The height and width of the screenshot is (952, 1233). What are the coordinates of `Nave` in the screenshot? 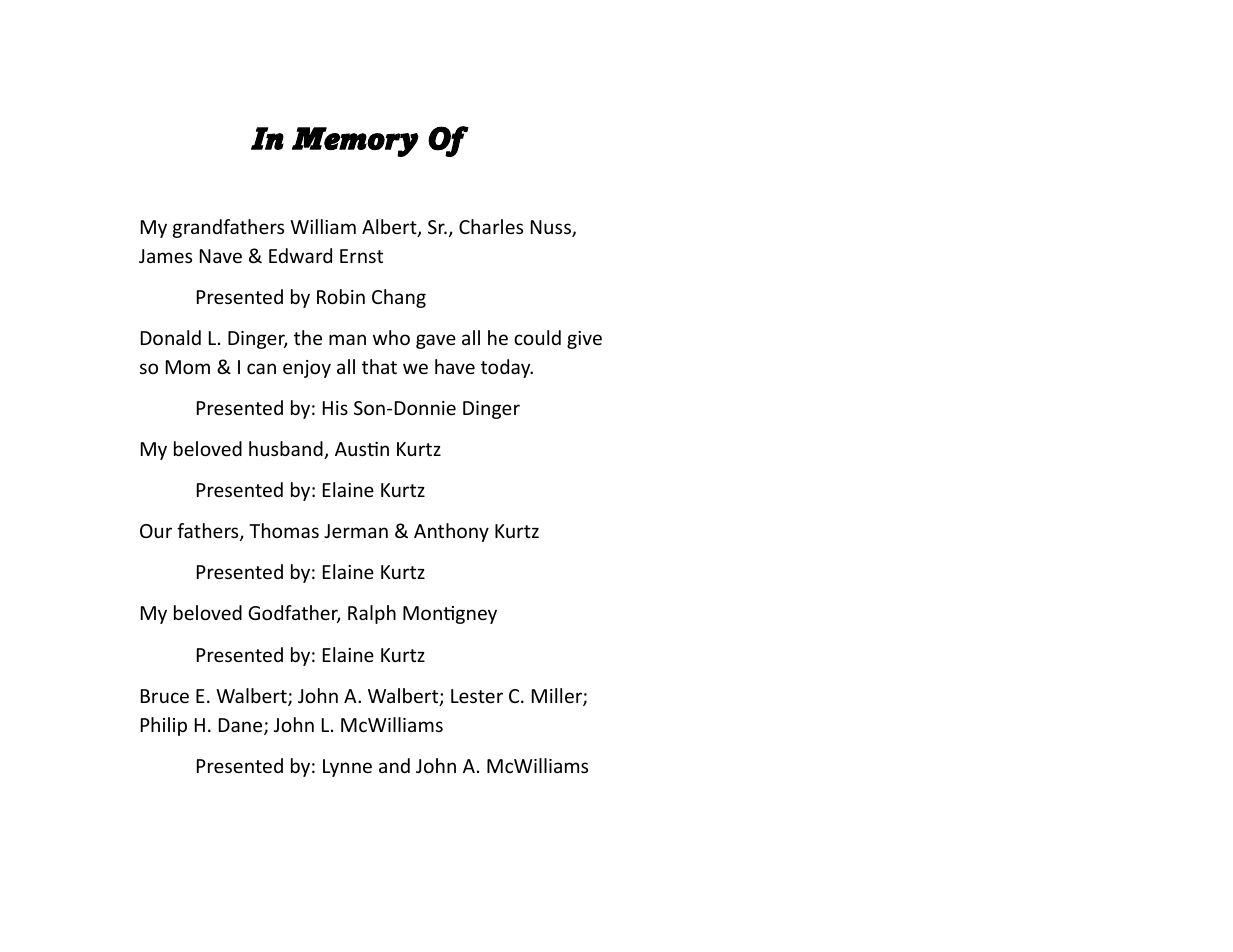 It's located at (221, 256).
